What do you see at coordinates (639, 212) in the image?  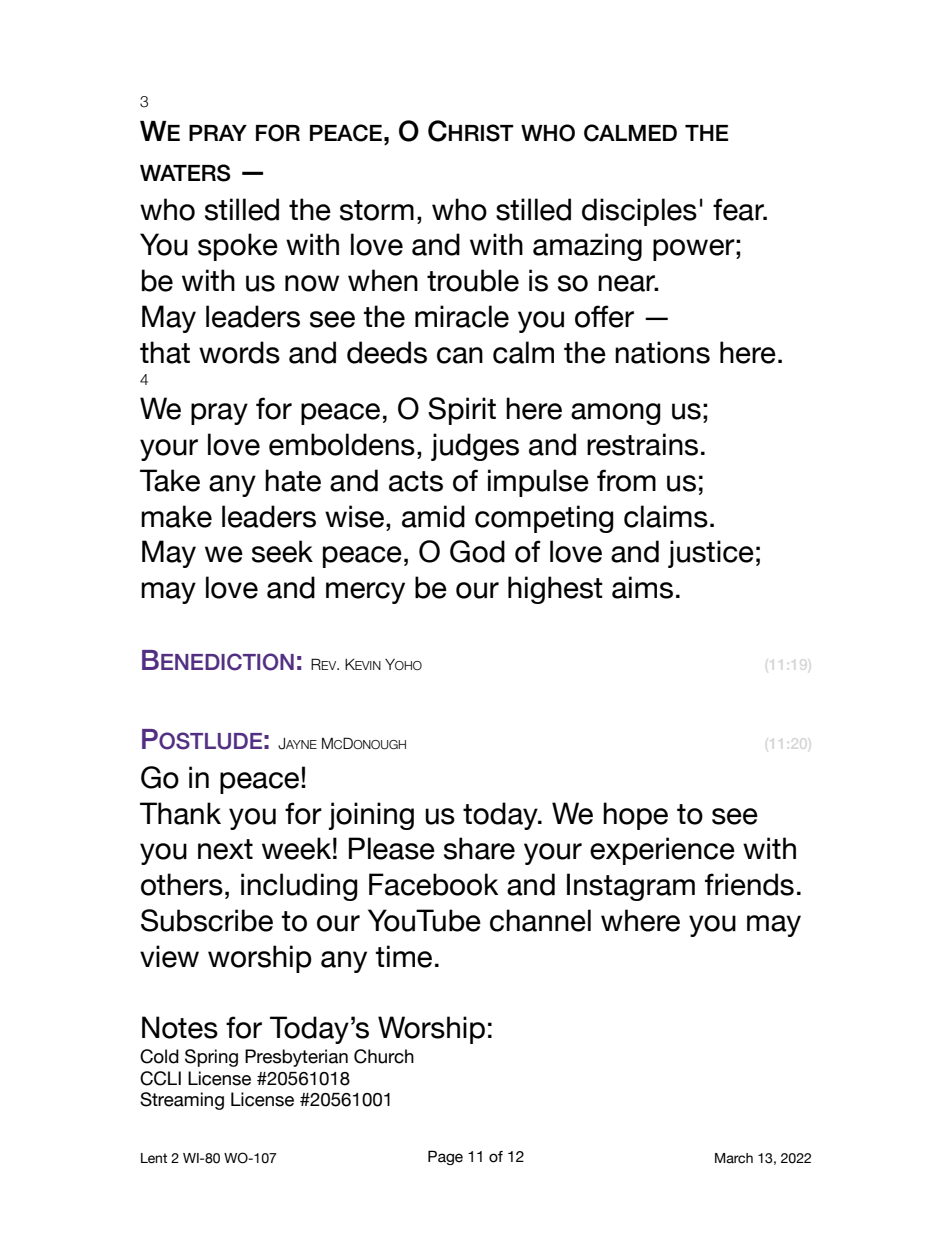 I see `disciples` at bounding box center [639, 212].
